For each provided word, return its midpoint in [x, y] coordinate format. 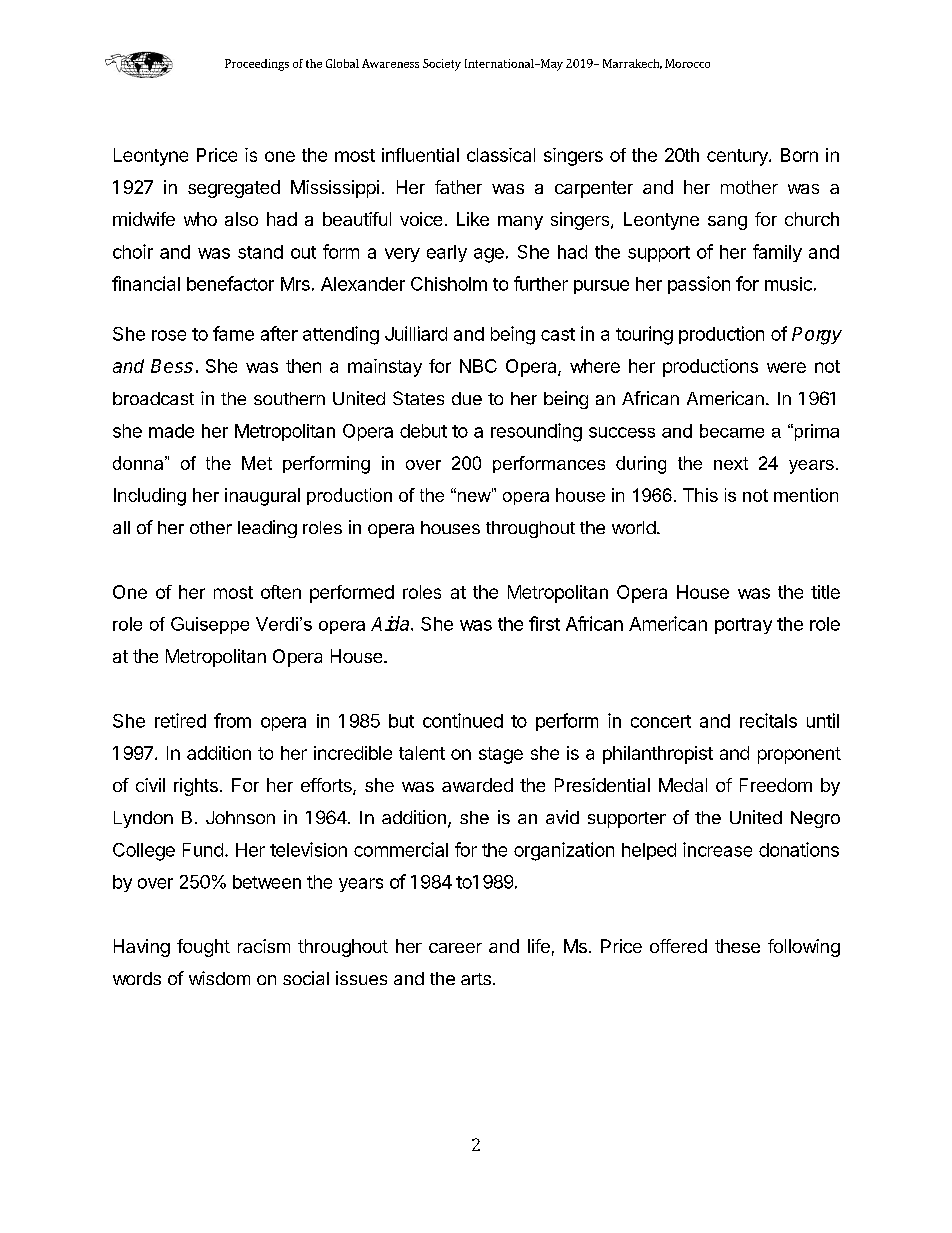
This [700, 495]
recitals [768, 720]
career [455, 948]
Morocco [687, 63]
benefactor [230, 283]
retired [180, 720]
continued [463, 720]
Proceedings [257, 65]
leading [267, 529]
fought [203, 948]
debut [423, 431]
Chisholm [449, 284]
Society [442, 65]
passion [699, 285]
